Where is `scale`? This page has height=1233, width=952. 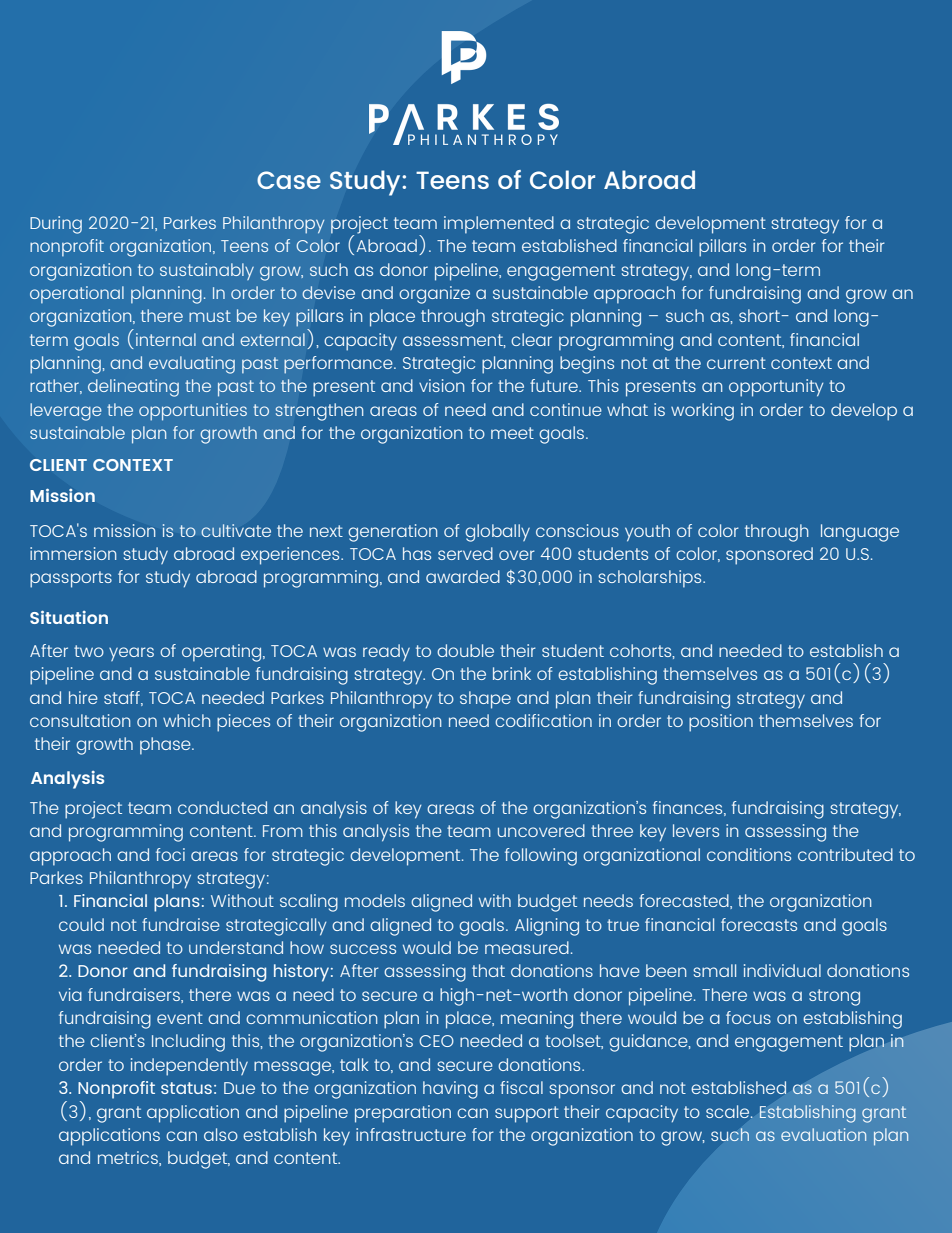
scale is located at coordinates (729, 1111).
